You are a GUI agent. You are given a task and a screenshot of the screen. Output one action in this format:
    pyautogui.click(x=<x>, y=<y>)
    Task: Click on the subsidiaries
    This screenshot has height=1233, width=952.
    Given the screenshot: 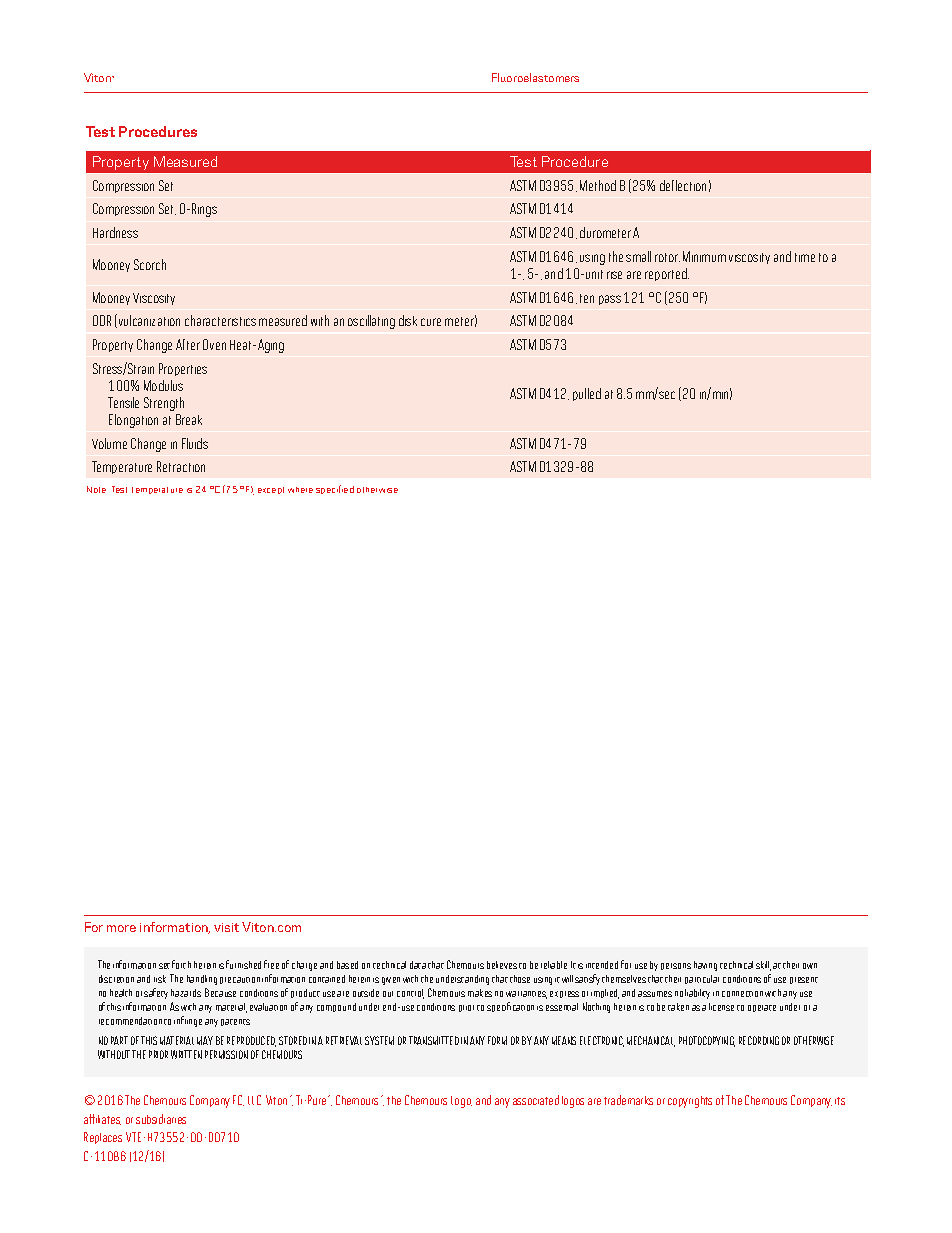 What is the action you would take?
    pyautogui.click(x=161, y=1119)
